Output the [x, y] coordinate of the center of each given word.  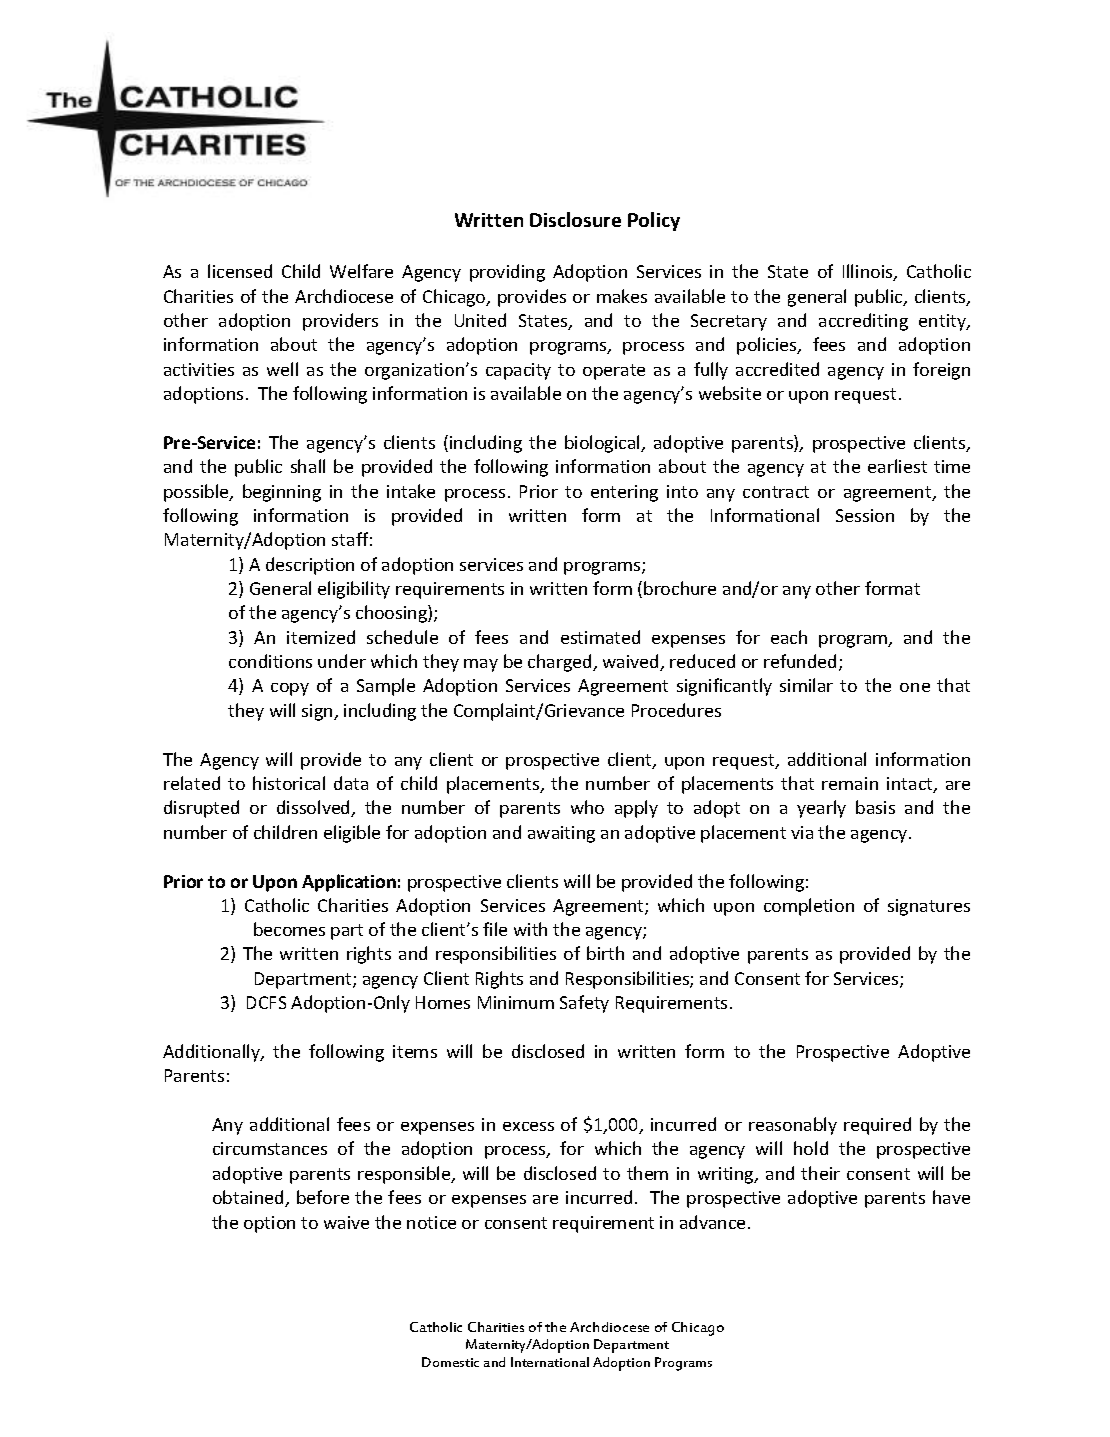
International [550, 1362]
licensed [240, 271]
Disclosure [575, 219]
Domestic [450, 1362]
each [789, 637]
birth [605, 953]
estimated [600, 637]
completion [809, 907]
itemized [321, 637]
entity [943, 322]
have [951, 1197]
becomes [289, 929]
